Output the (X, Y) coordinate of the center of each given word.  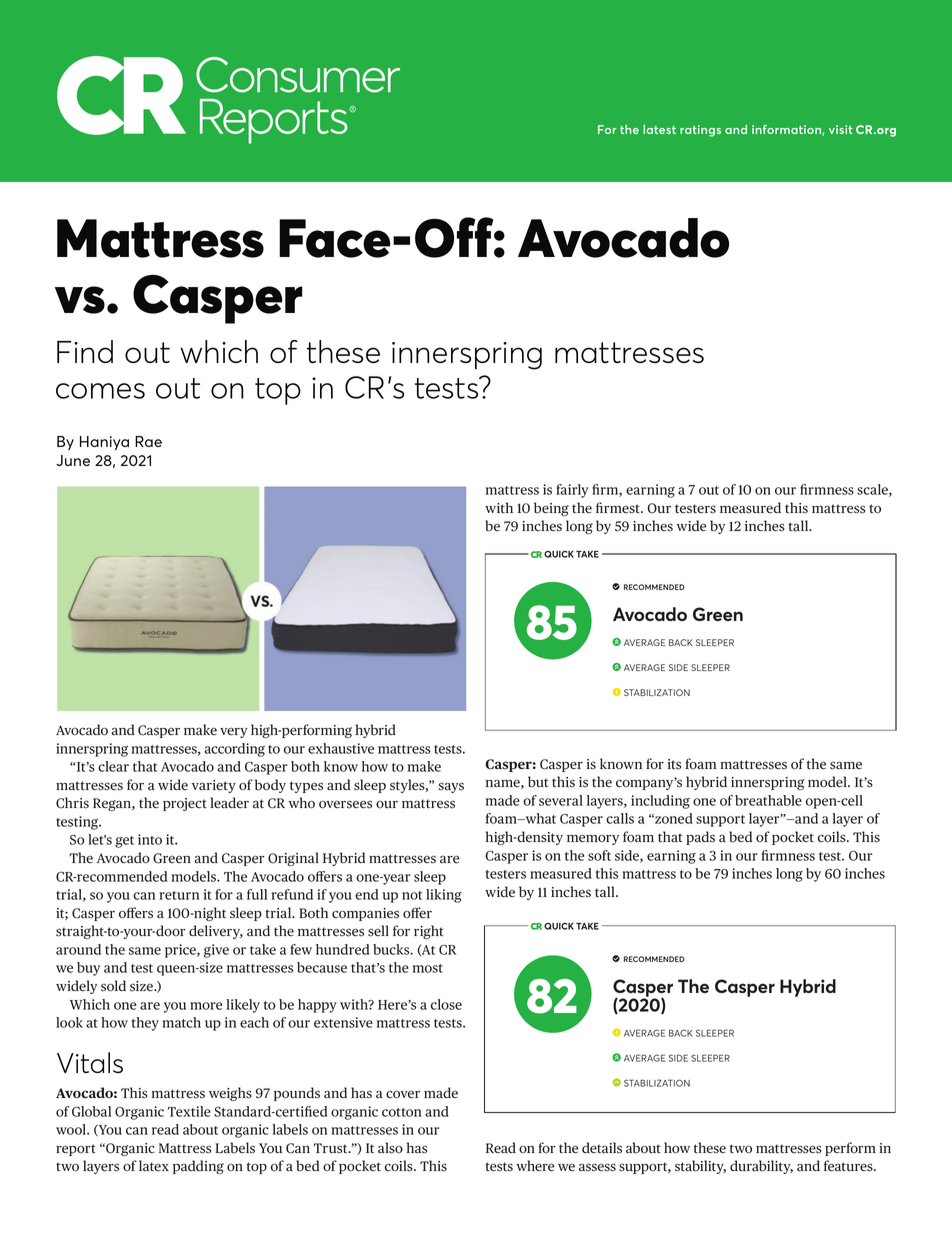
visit (841, 129)
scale (873, 490)
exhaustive (341, 748)
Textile (189, 1111)
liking (444, 896)
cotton (402, 1112)
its (674, 764)
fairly (572, 491)
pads (700, 838)
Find (85, 351)
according (235, 750)
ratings (700, 131)
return (179, 895)
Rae (148, 441)
